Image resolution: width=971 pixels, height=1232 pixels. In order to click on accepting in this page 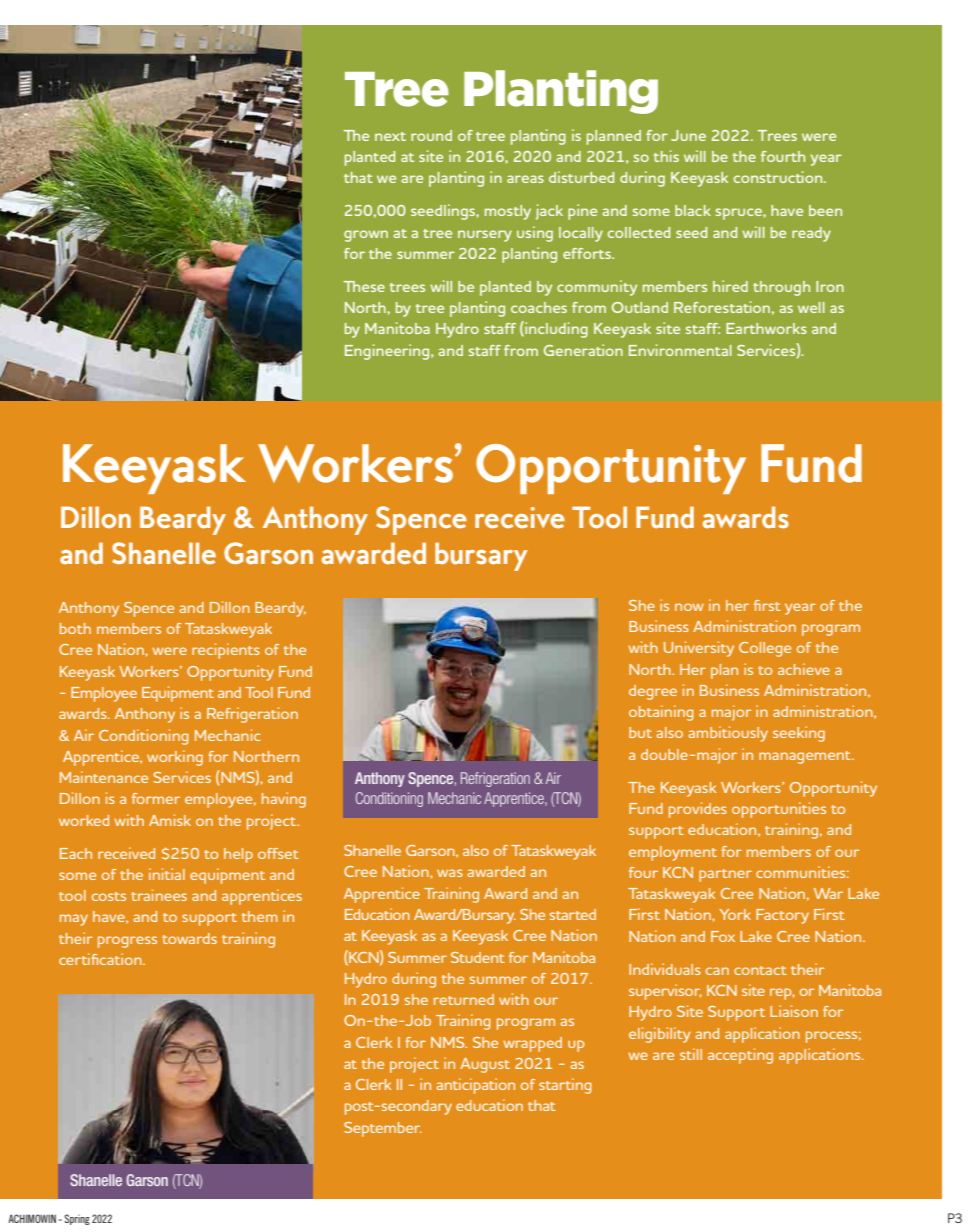, I will do `click(740, 1056)`.
